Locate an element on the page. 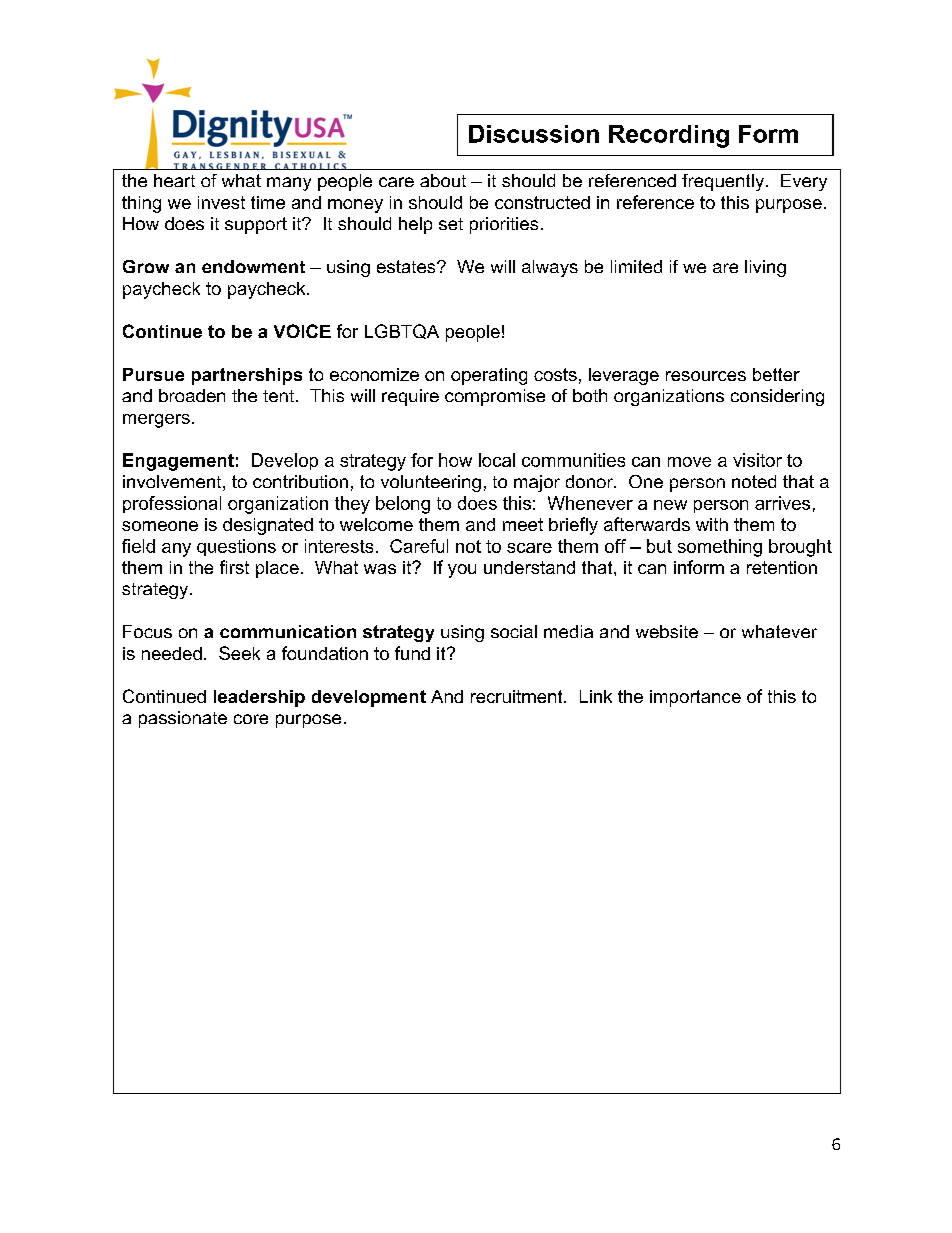 The height and width of the page is (1233, 952). visitor is located at coordinates (757, 460).
